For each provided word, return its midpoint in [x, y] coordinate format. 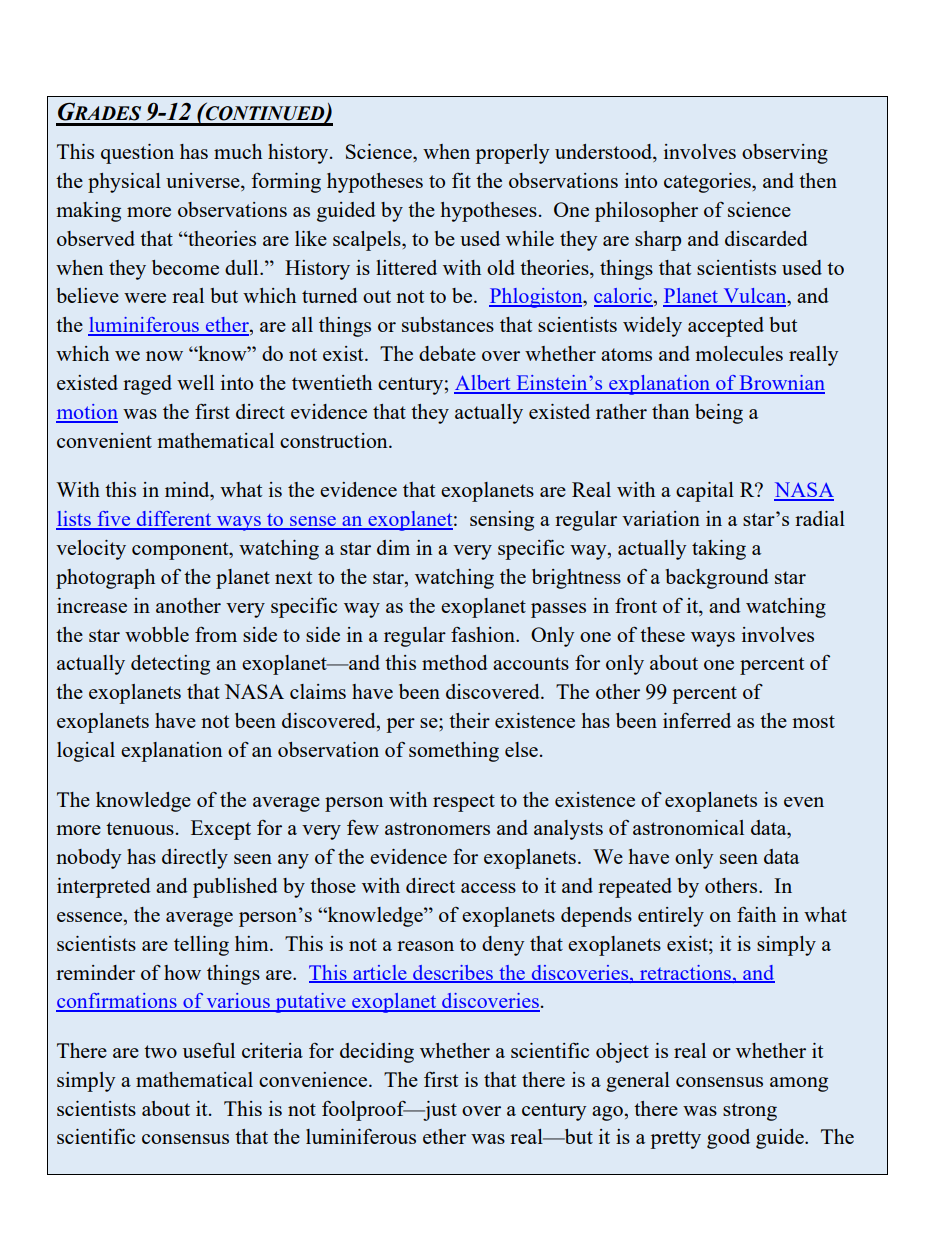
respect [464, 803]
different [174, 520]
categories [708, 183]
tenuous [140, 828]
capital [705, 492]
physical [124, 183]
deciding [377, 1053]
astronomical [688, 827]
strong [750, 1112]
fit [461, 180]
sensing [502, 521]
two [160, 1051]
